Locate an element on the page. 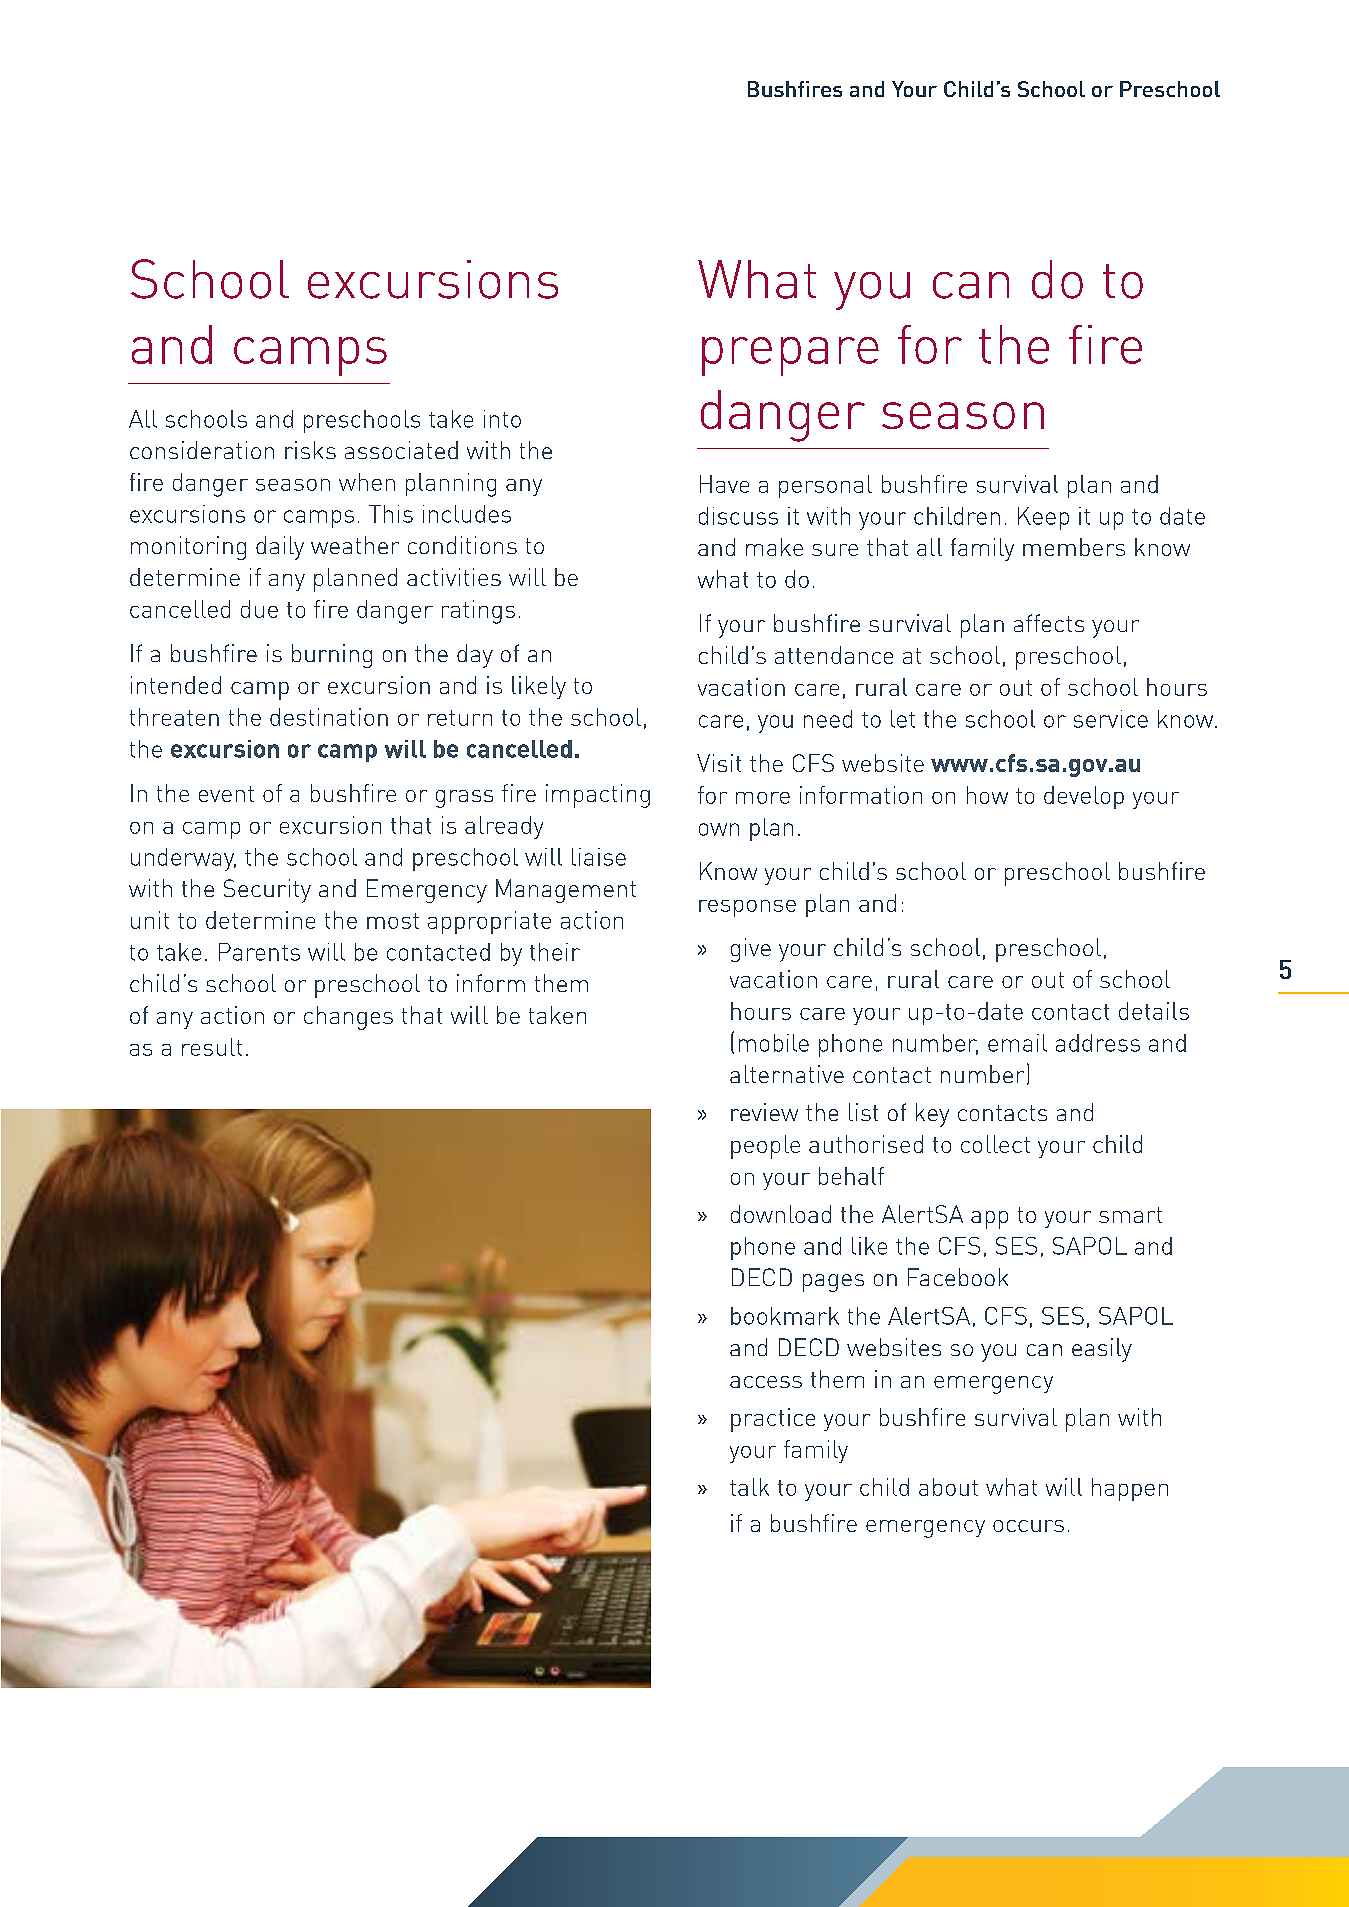  talk is located at coordinates (749, 1487).
